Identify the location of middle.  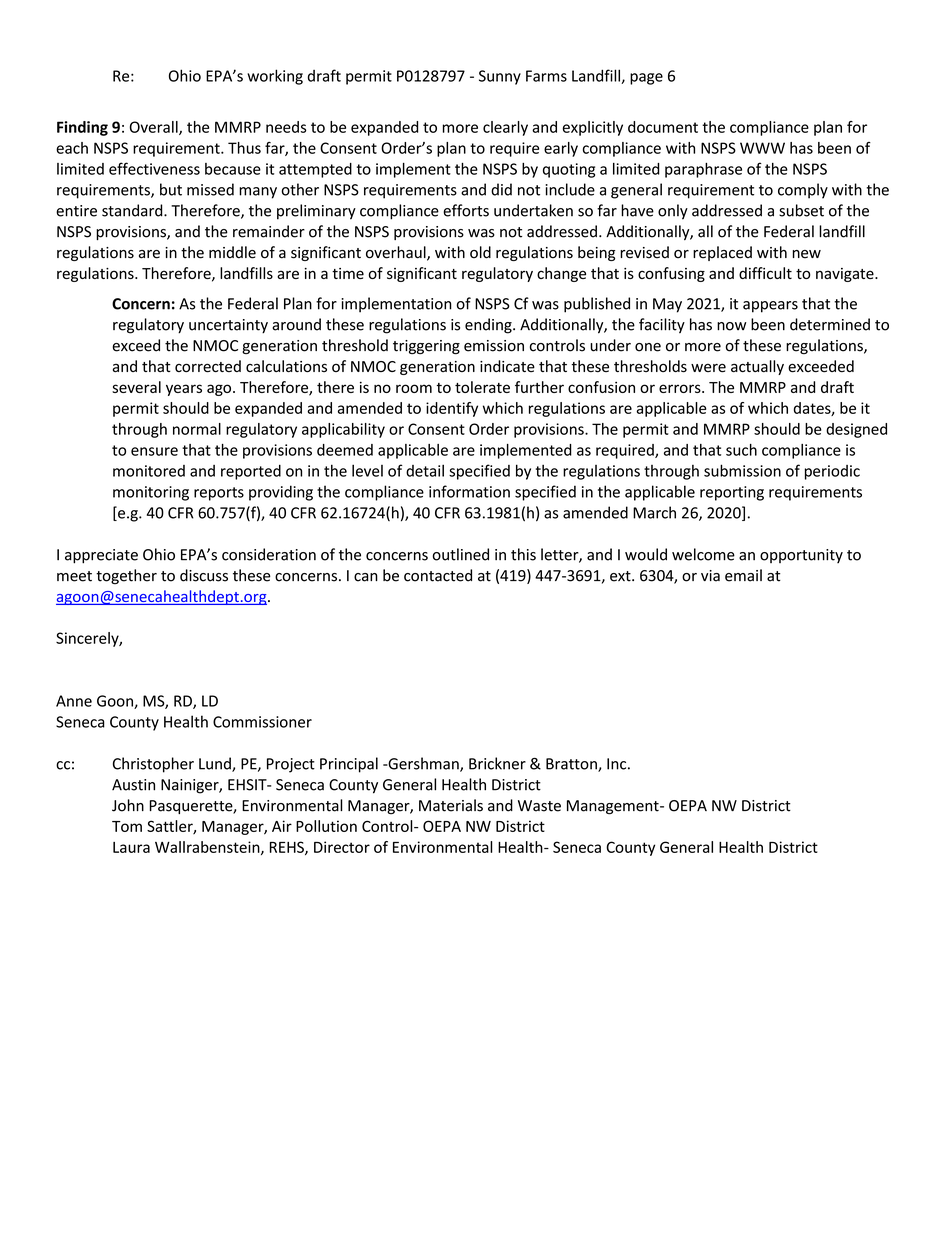
(232, 252).
